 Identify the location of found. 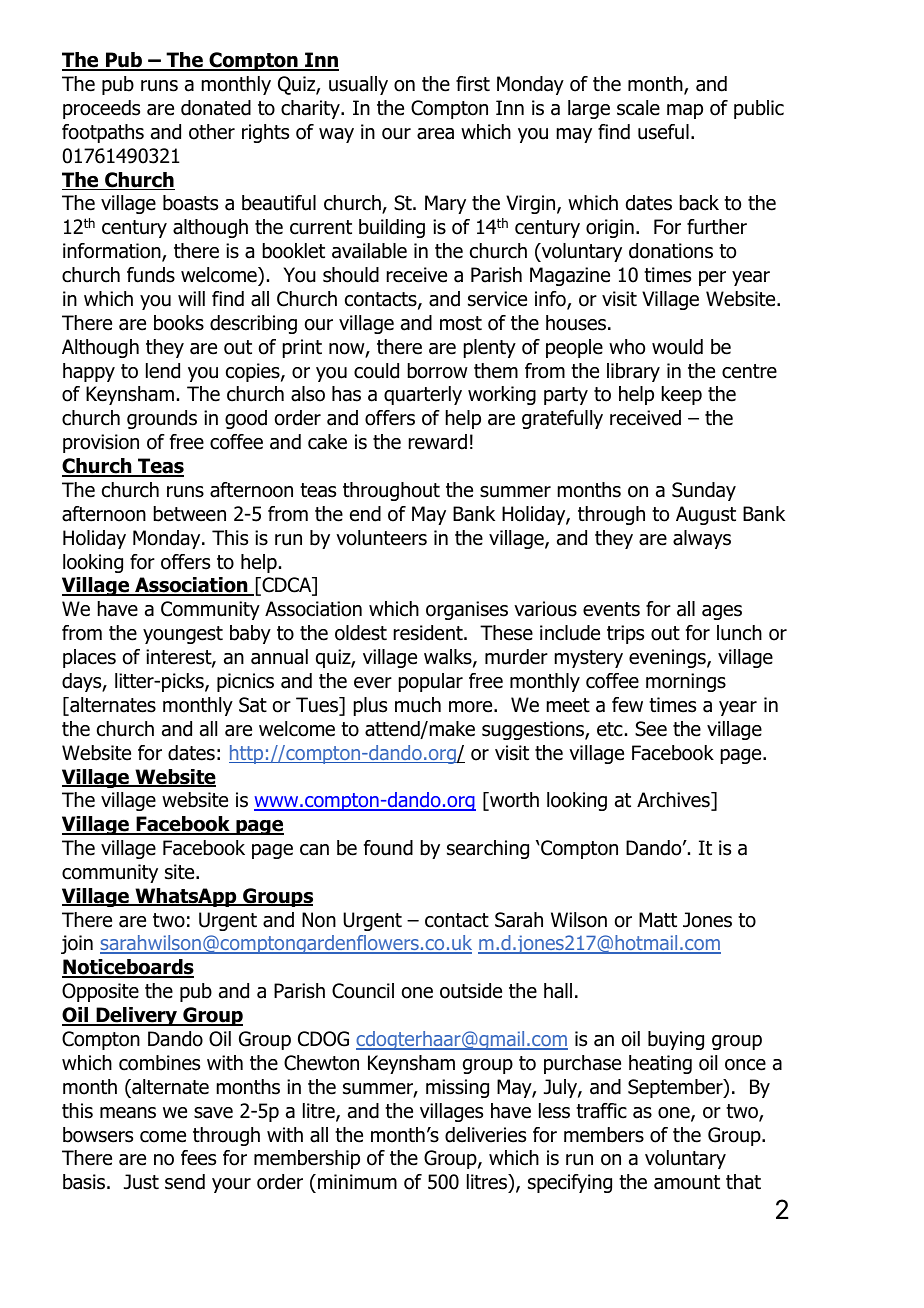
(388, 848).
